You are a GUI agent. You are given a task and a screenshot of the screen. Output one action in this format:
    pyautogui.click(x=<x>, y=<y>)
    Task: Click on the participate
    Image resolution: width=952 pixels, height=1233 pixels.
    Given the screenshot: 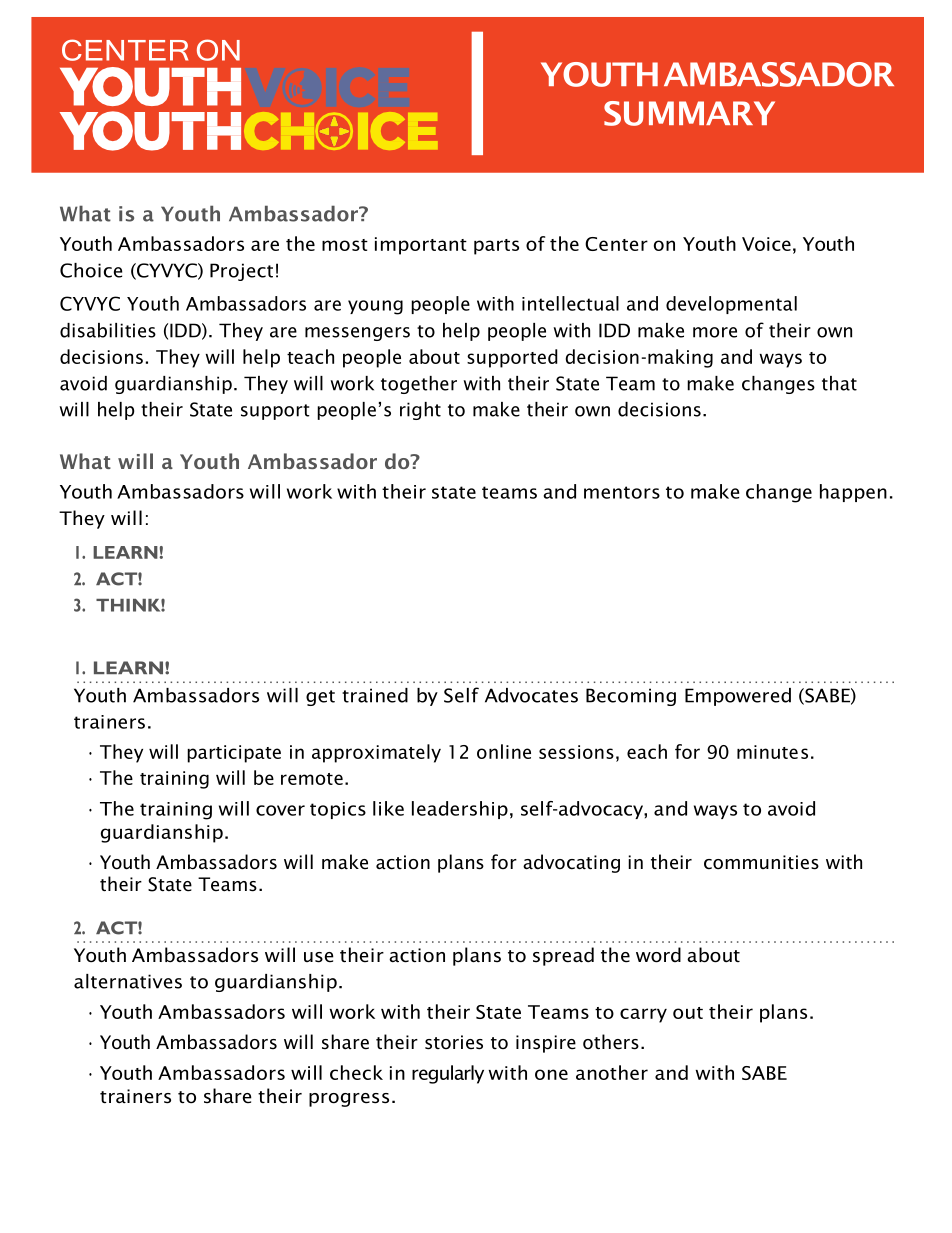 What is the action you would take?
    pyautogui.click(x=234, y=754)
